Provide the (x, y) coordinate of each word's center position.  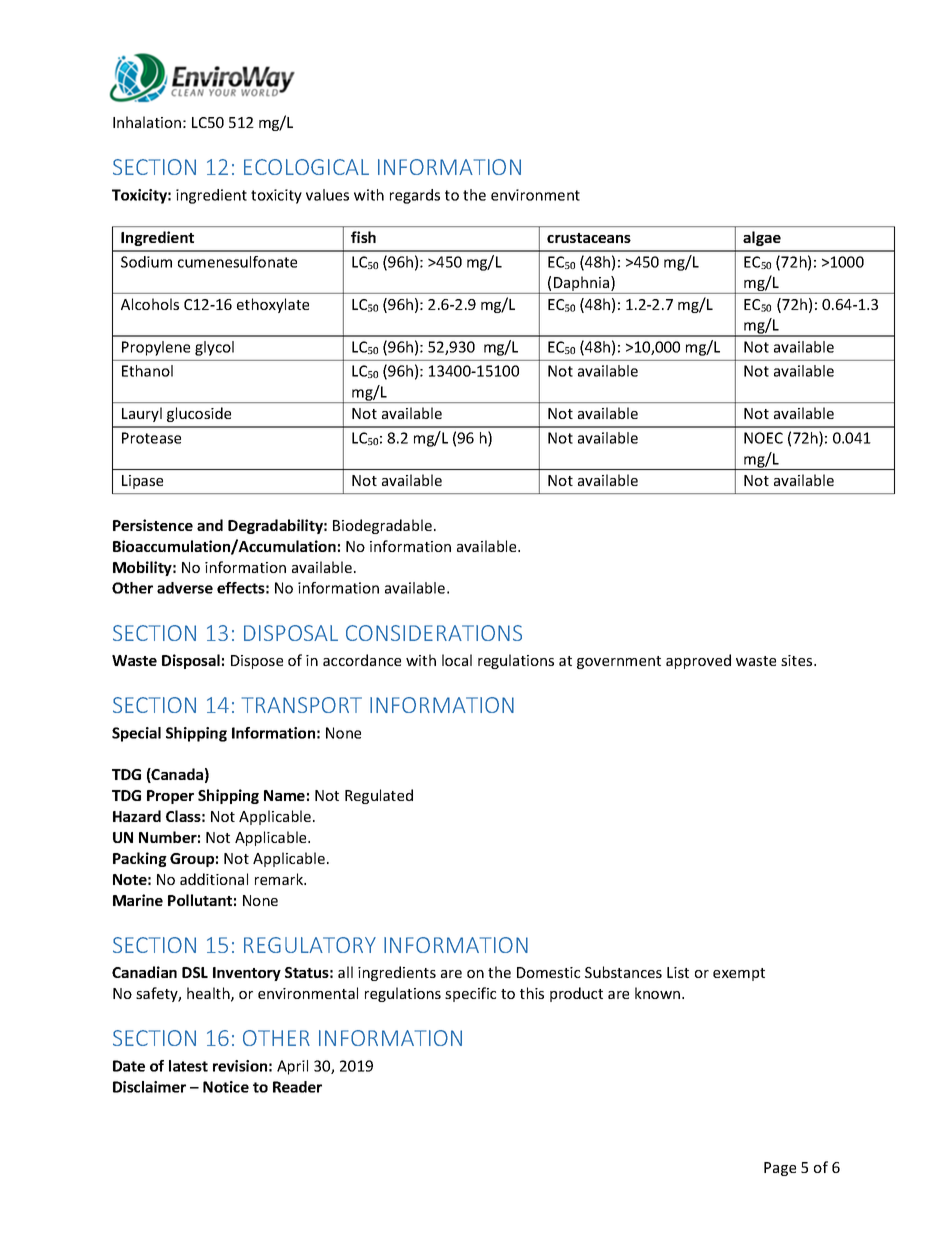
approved (698, 661)
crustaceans (589, 238)
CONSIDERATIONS (434, 633)
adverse (185, 588)
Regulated (379, 796)
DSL (195, 972)
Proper (170, 797)
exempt (739, 974)
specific (470, 994)
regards (415, 196)
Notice (226, 1087)
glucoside (199, 414)
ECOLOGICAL (306, 167)
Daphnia (582, 285)
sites (798, 660)
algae (762, 238)
